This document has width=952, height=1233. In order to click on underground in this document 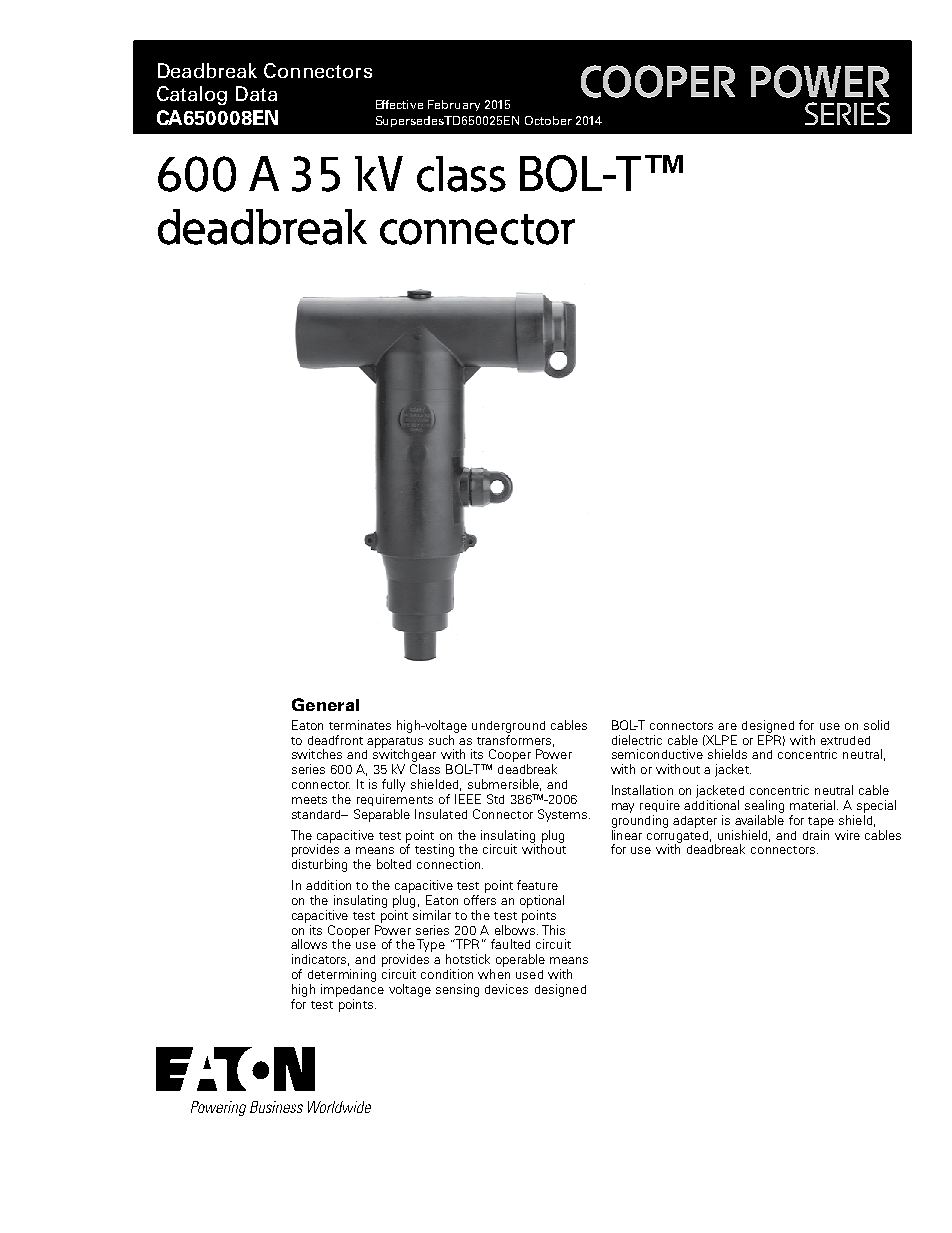, I will do `click(508, 727)`.
